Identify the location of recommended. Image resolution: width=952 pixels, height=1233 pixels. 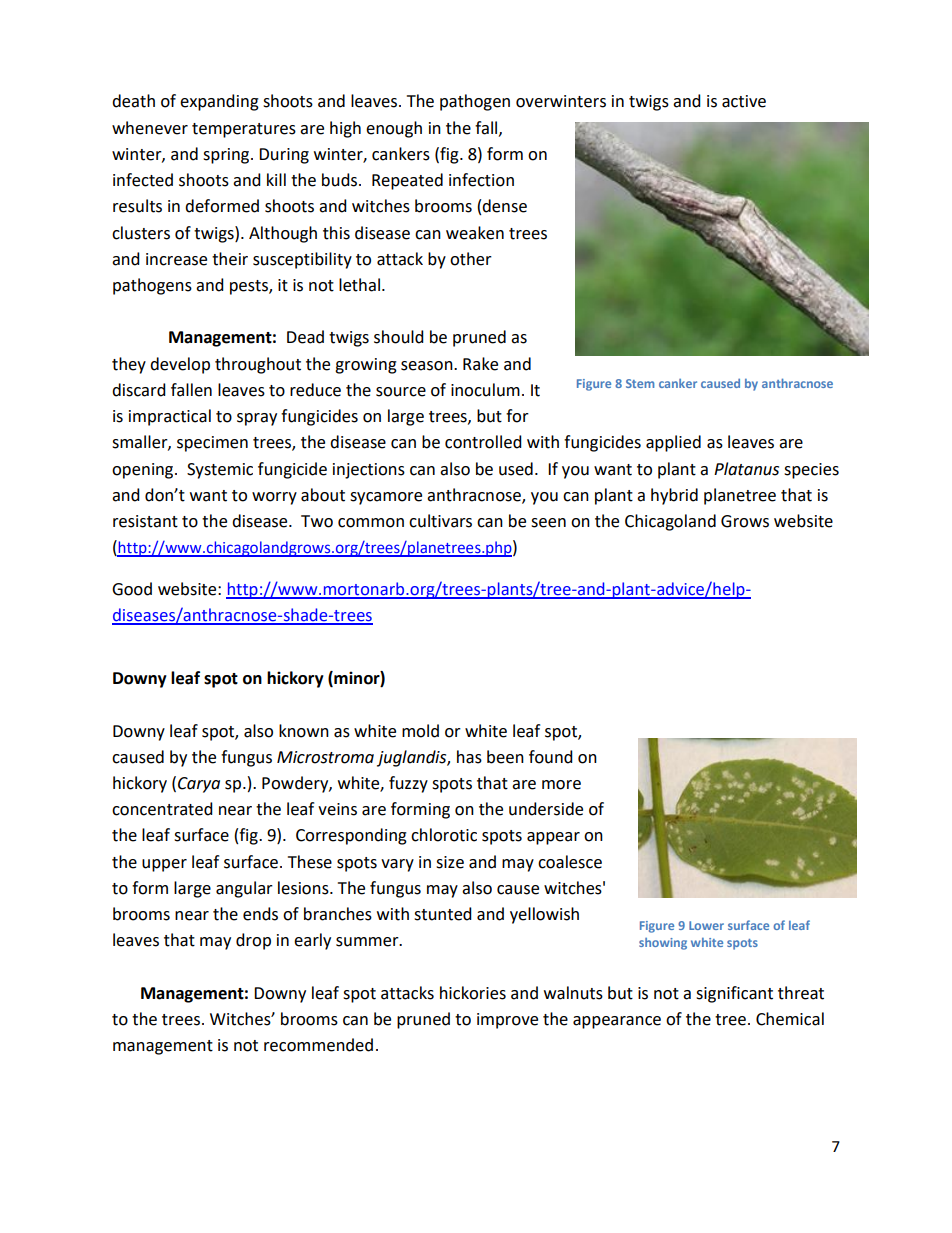
(318, 1045).
